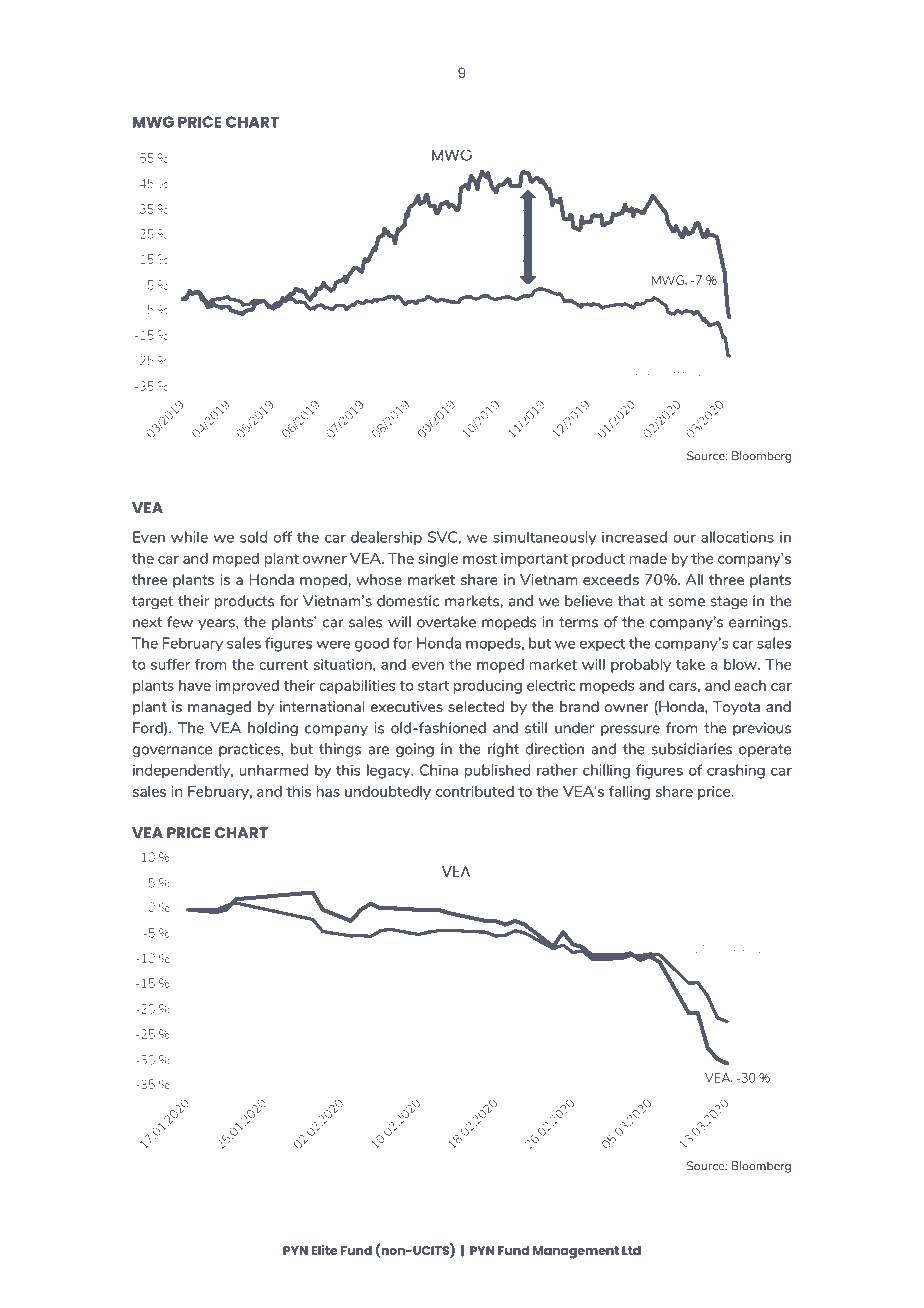 The height and width of the screenshot is (1308, 924). What do you see at coordinates (475, 791) in the screenshot?
I see `contributed` at bounding box center [475, 791].
